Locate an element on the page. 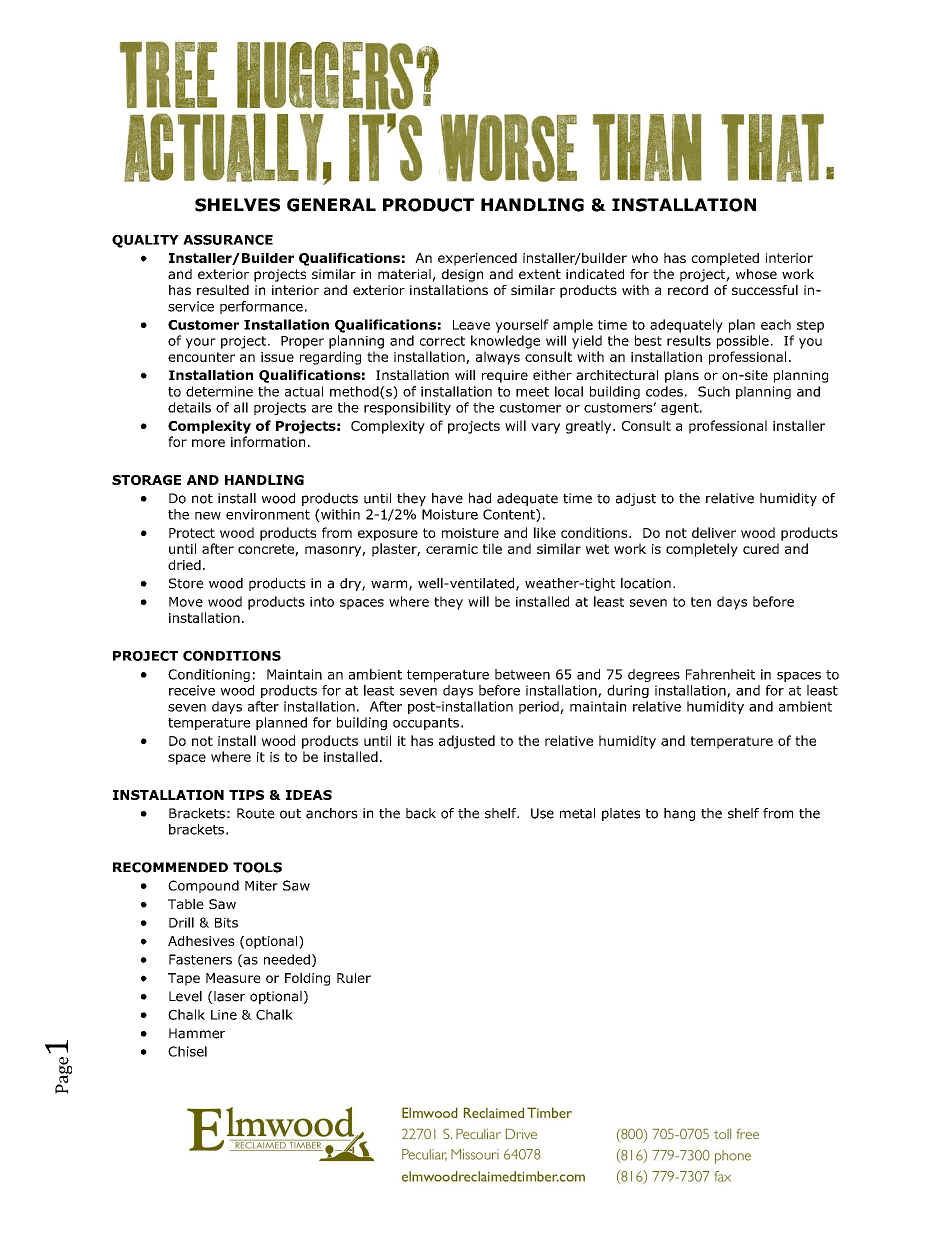 The image size is (952, 1233). experienced is located at coordinates (477, 259).
